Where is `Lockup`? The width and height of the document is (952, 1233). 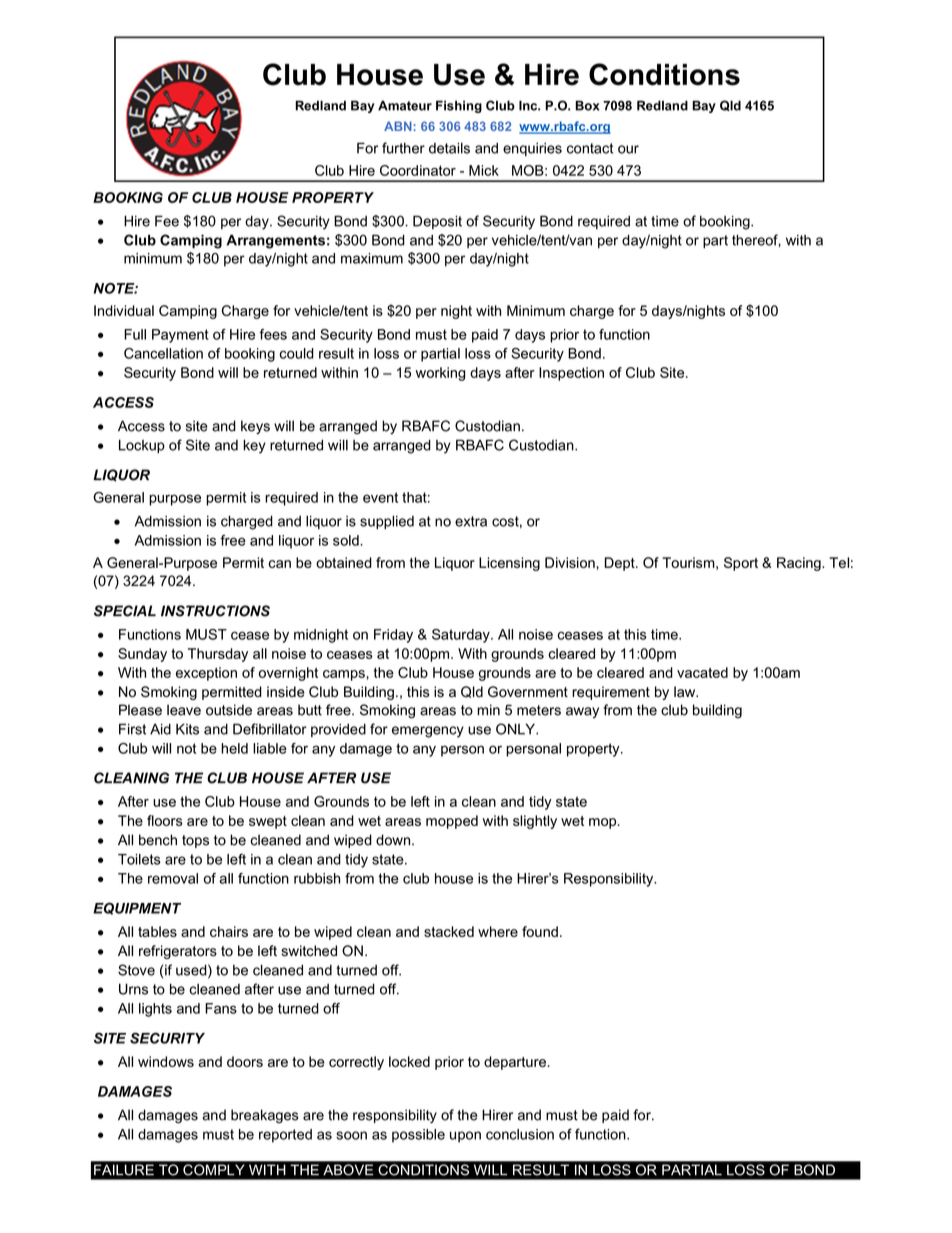 Lockup is located at coordinates (142, 446).
